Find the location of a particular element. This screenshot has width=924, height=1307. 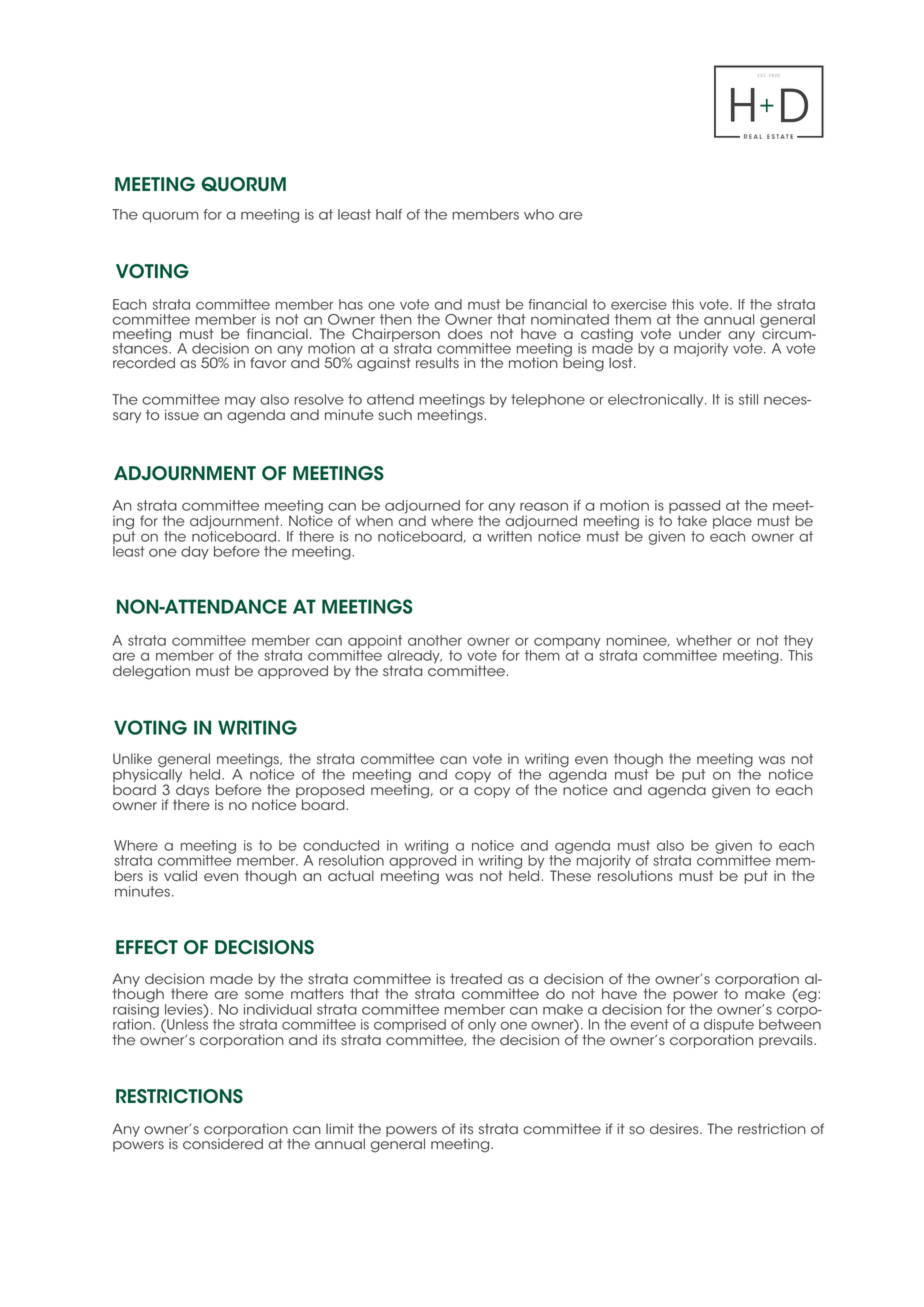

dispute is located at coordinates (729, 1027).
